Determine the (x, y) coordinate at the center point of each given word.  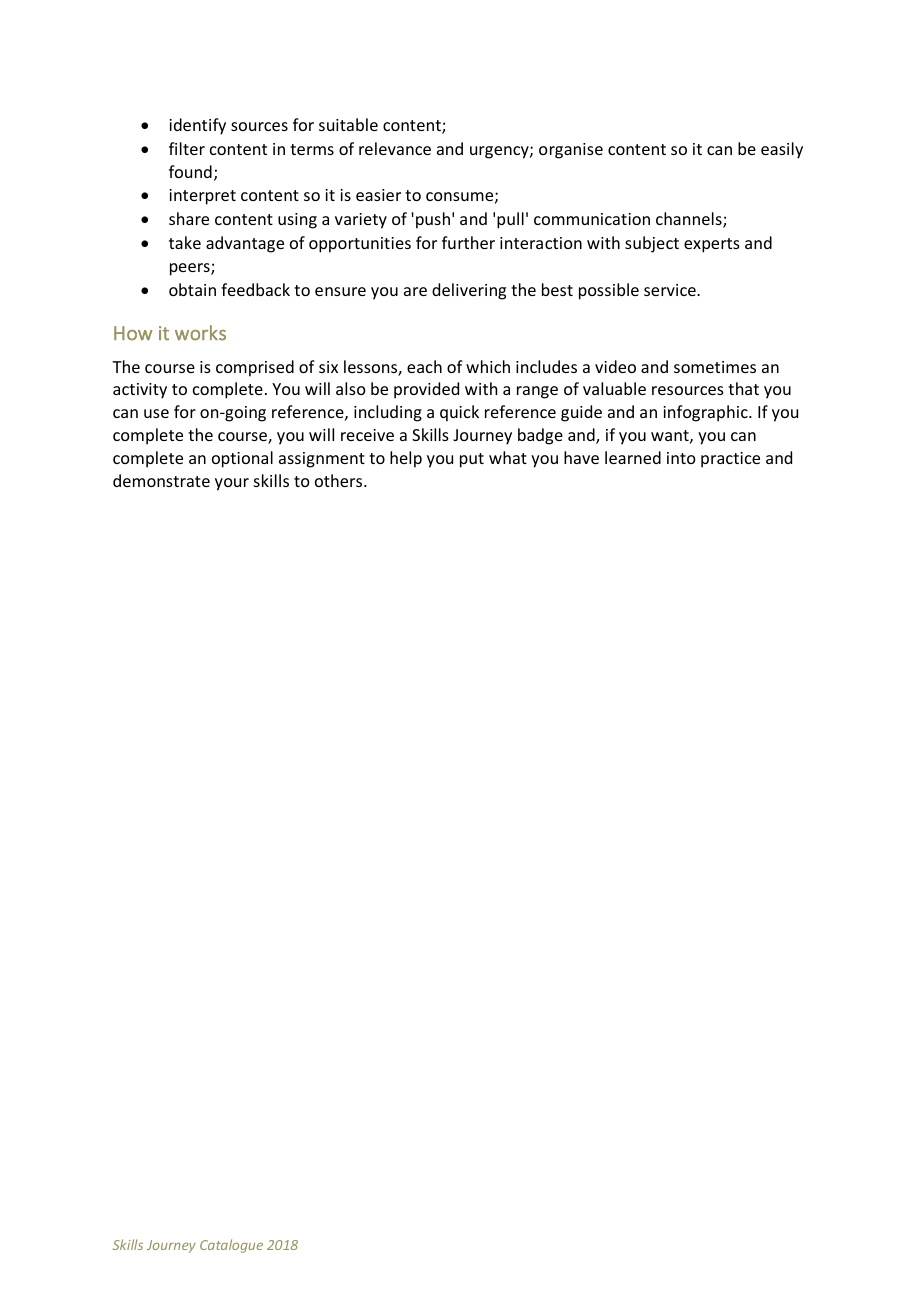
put (472, 460)
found (190, 171)
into (681, 458)
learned (633, 457)
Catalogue (231, 1246)
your (232, 484)
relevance (395, 148)
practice (730, 460)
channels (690, 220)
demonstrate (161, 480)
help (406, 459)
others (340, 480)
